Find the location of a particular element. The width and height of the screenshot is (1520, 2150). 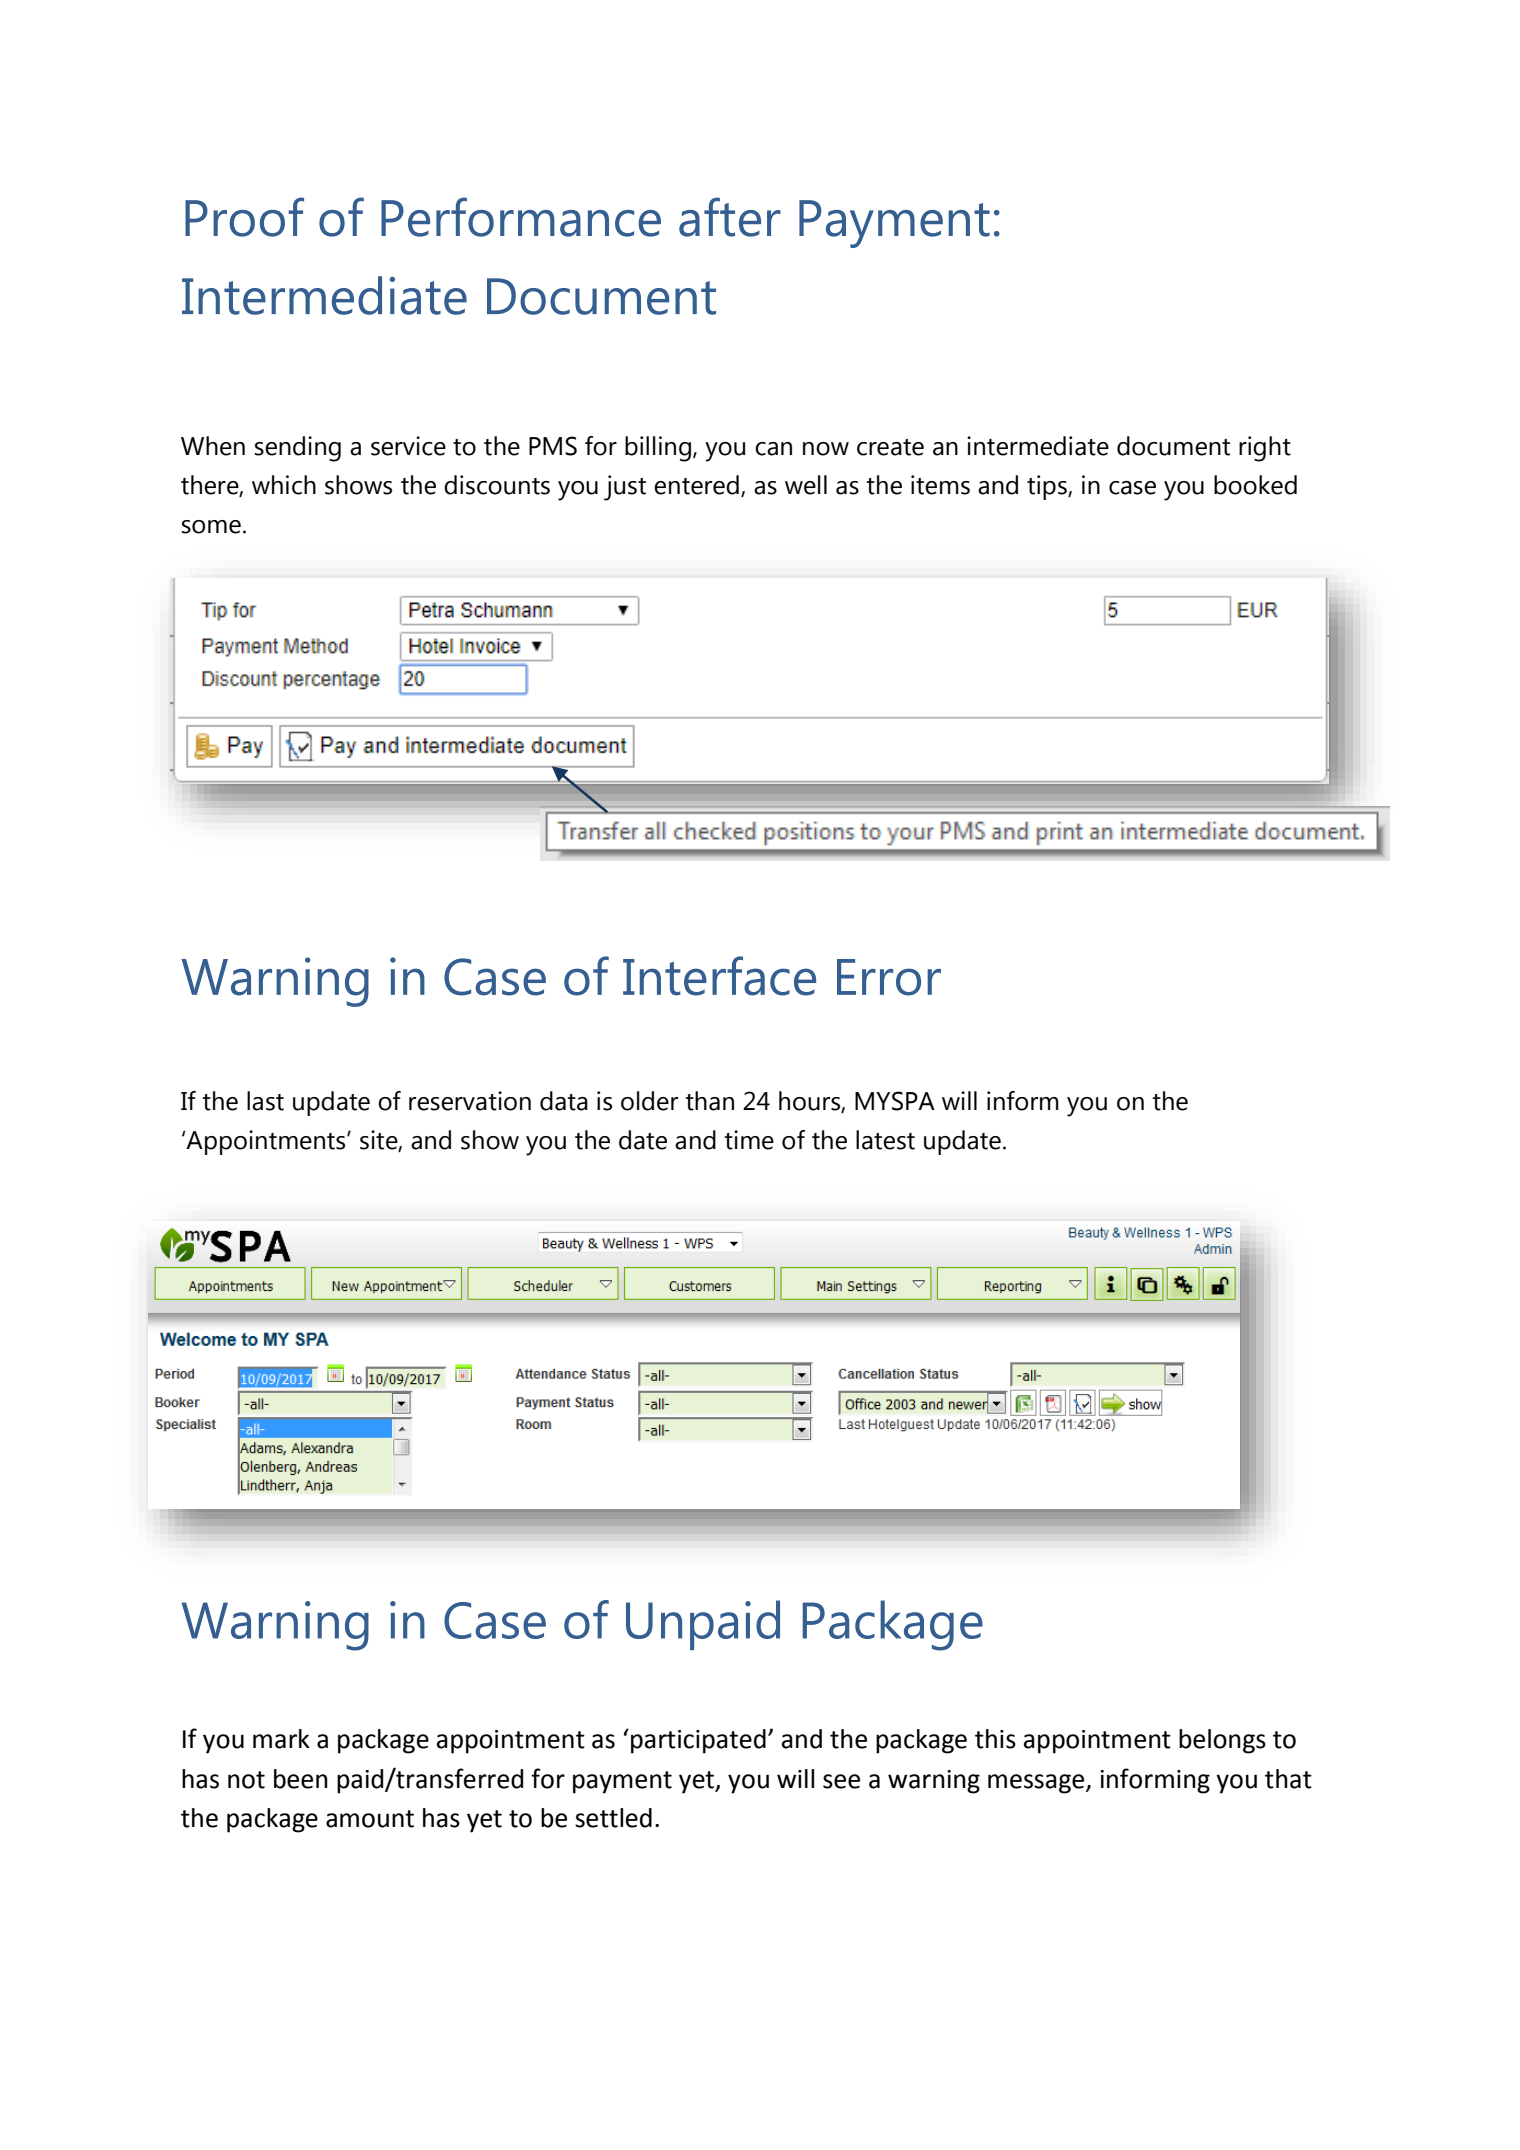

latest is located at coordinates (885, 1140).
